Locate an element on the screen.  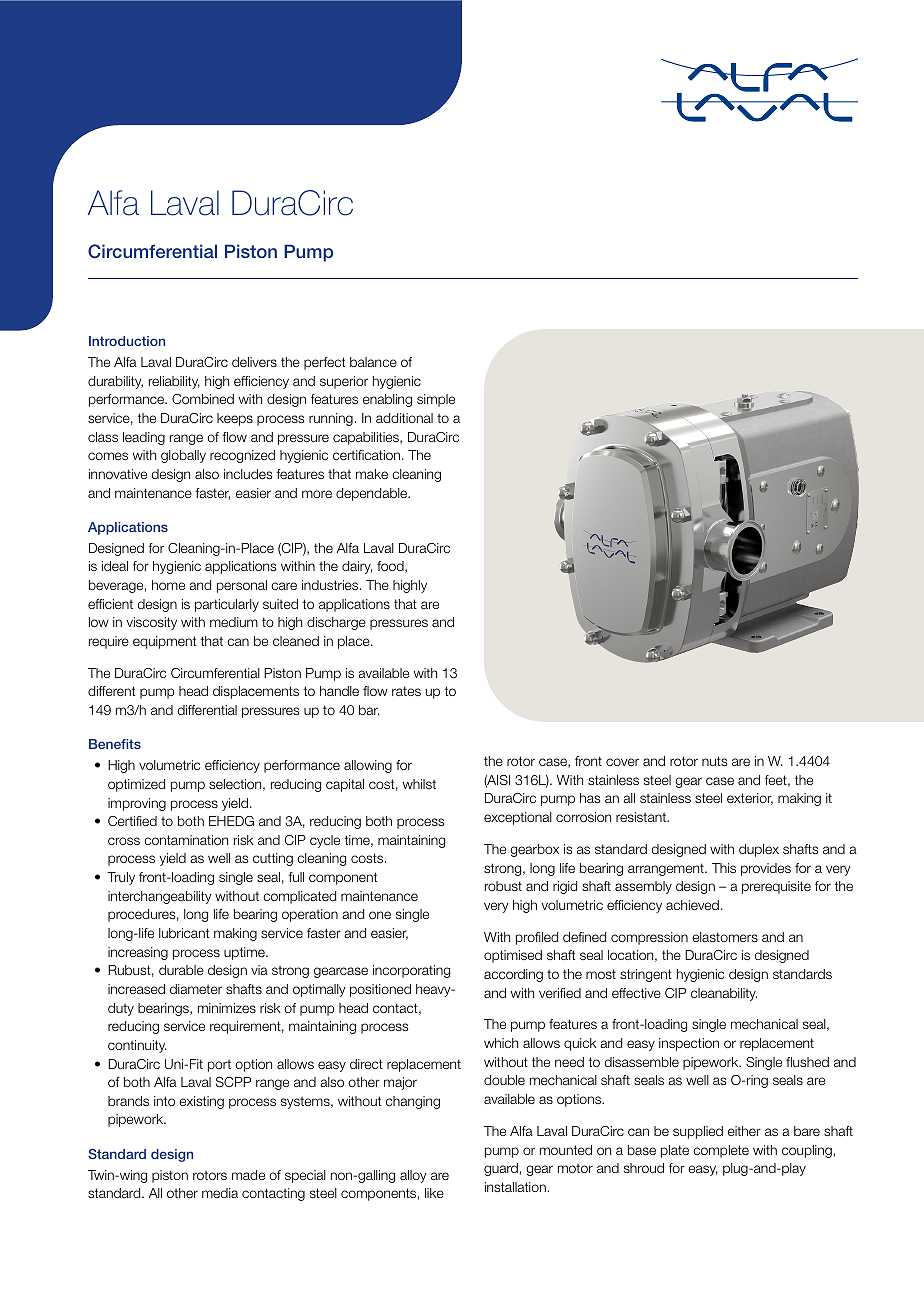
nuts is located at coordinates (714, 761).
